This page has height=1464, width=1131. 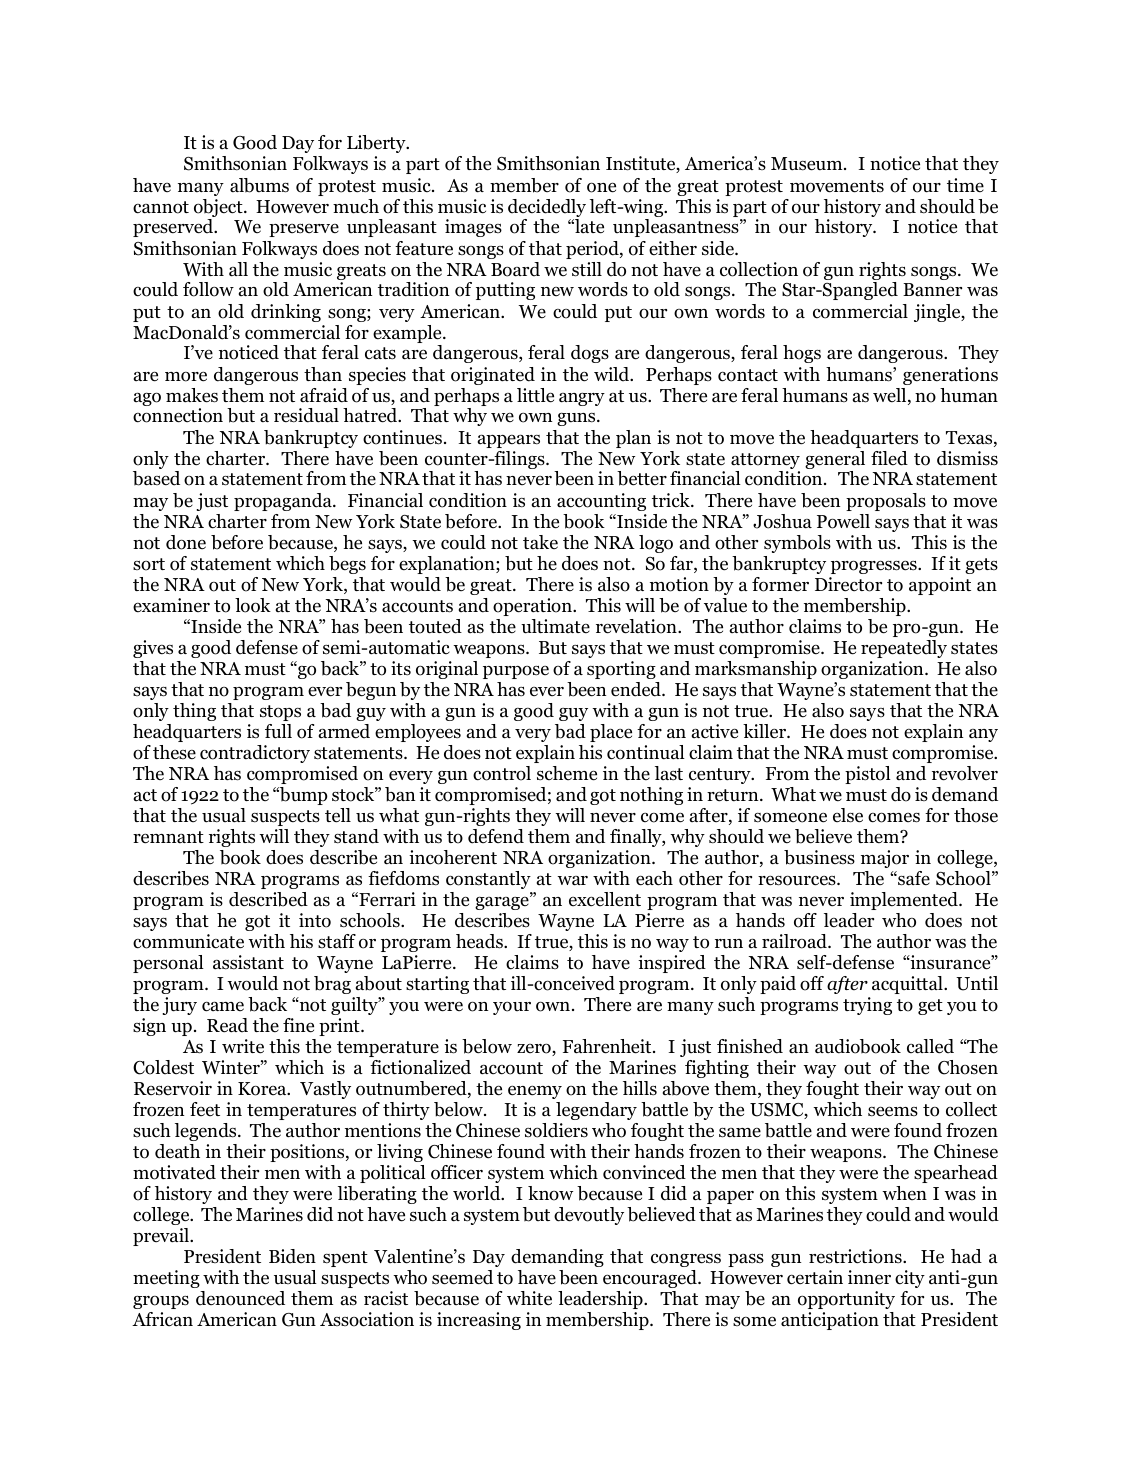 What do you see at coordinates (259, 185) in the page?
I see `albums` at bounding box center [259, 185].
